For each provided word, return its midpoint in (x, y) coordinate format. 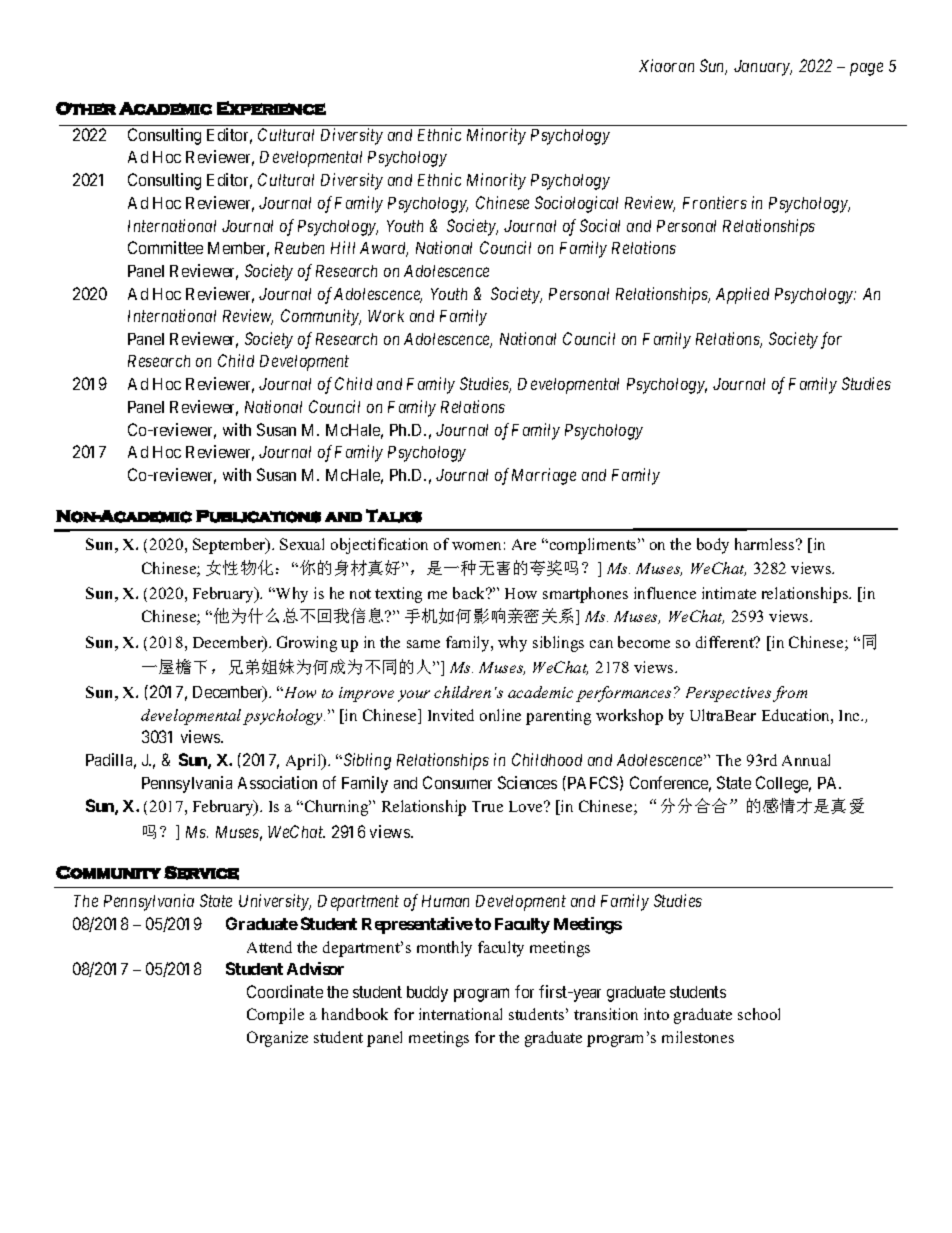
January (763, 68)
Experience (271, 108)
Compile (275, 1016)
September (230, 546)
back (470, 593)
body (713, 546)
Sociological (576, 204)
